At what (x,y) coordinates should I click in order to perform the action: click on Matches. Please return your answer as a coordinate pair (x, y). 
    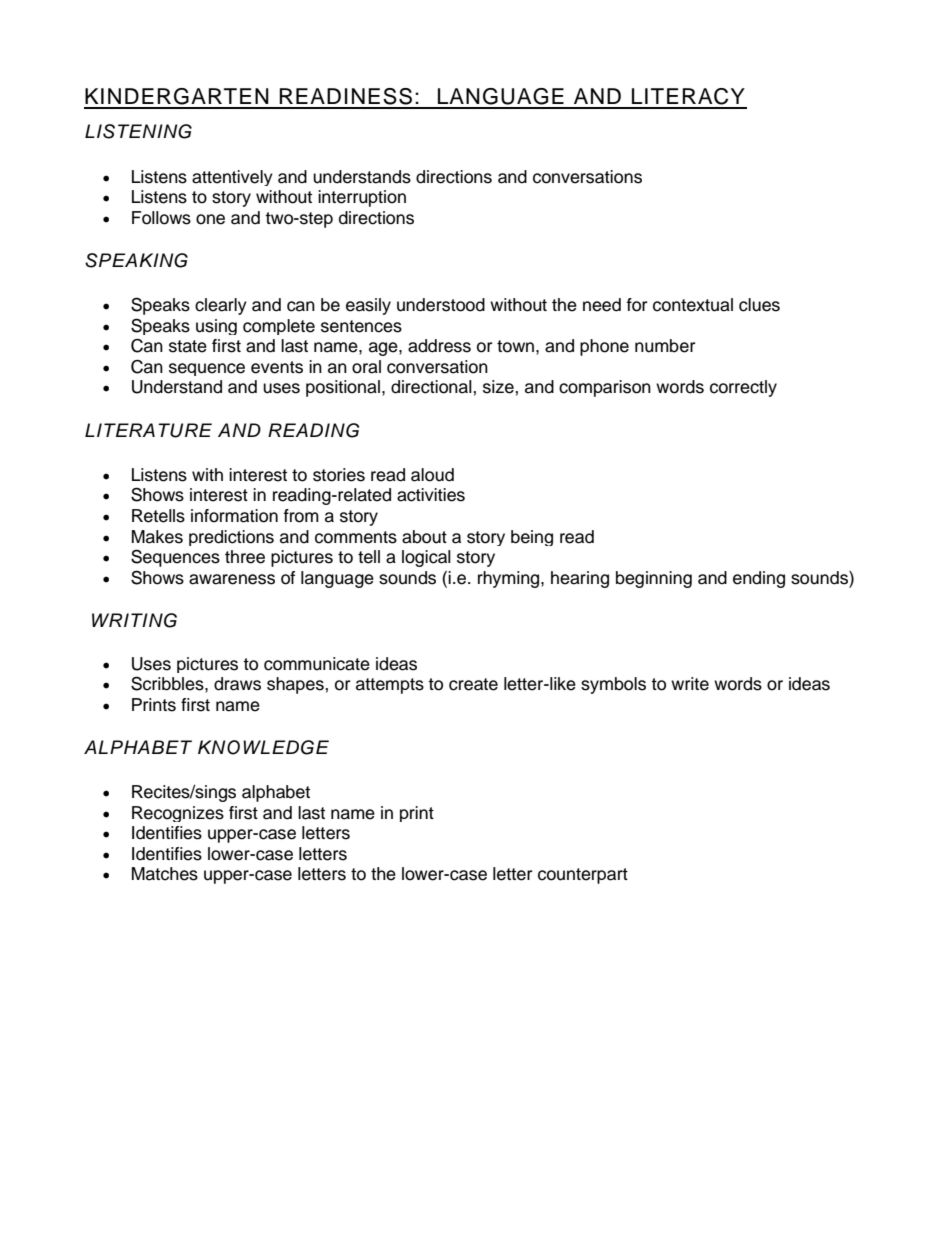
    Looking at the image, I should click on (165, 874).
